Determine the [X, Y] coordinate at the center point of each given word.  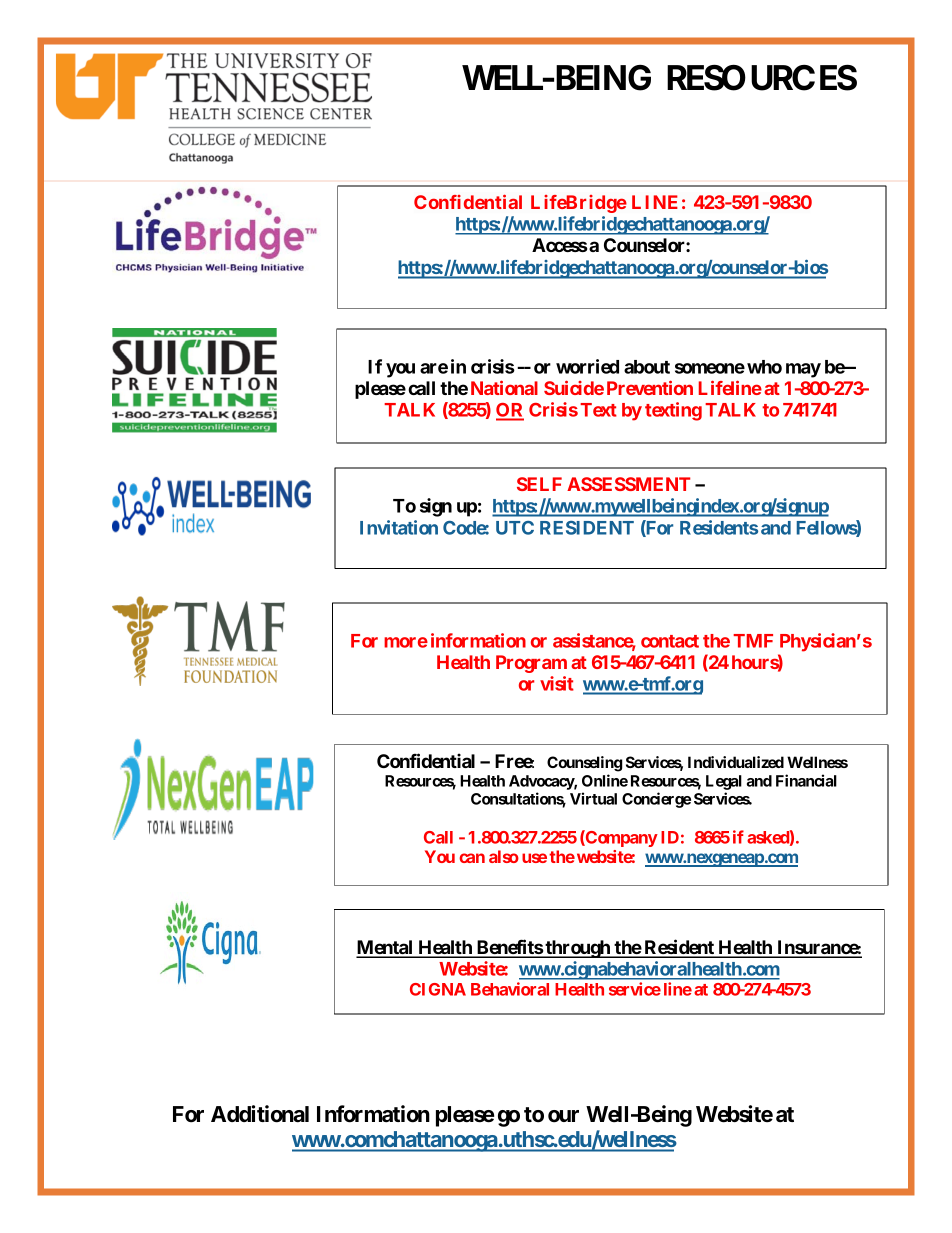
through [578, 949]
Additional [260, 1114]
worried [587, 366]
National [504, 387]
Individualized [736, 762]
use [534, 858]
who [764, 367]
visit [557, 683]
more [406, 642]
